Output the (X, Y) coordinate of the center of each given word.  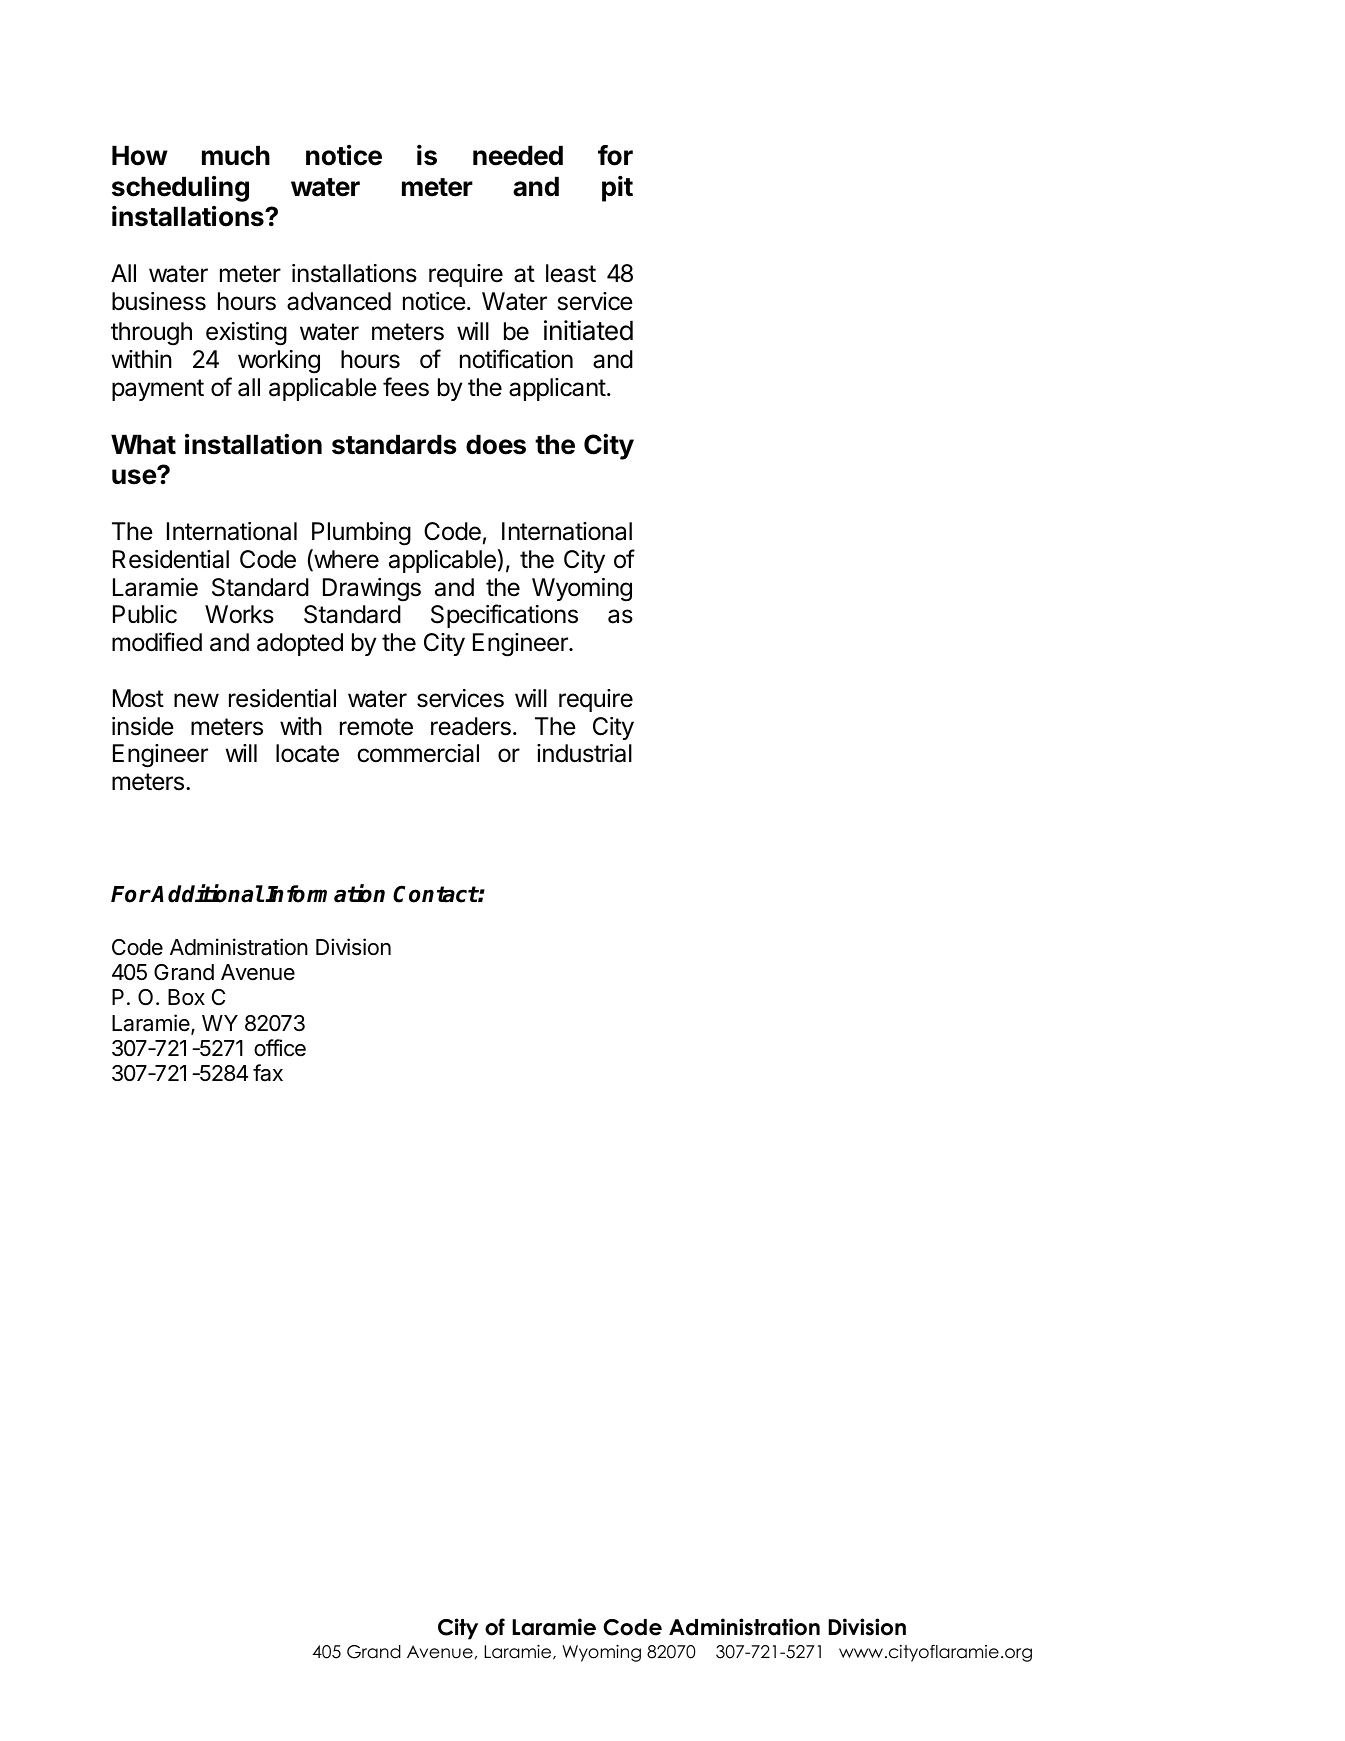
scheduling (180, 189)
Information (325, 893)
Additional (207, 893)
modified (157, 642)
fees (406, 387)
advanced (339, 301)
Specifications (504, 616)
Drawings (372, 590)
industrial (584, 753)
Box (186, 997)
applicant (557, 389)
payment (158, 390)
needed (518, 155)
